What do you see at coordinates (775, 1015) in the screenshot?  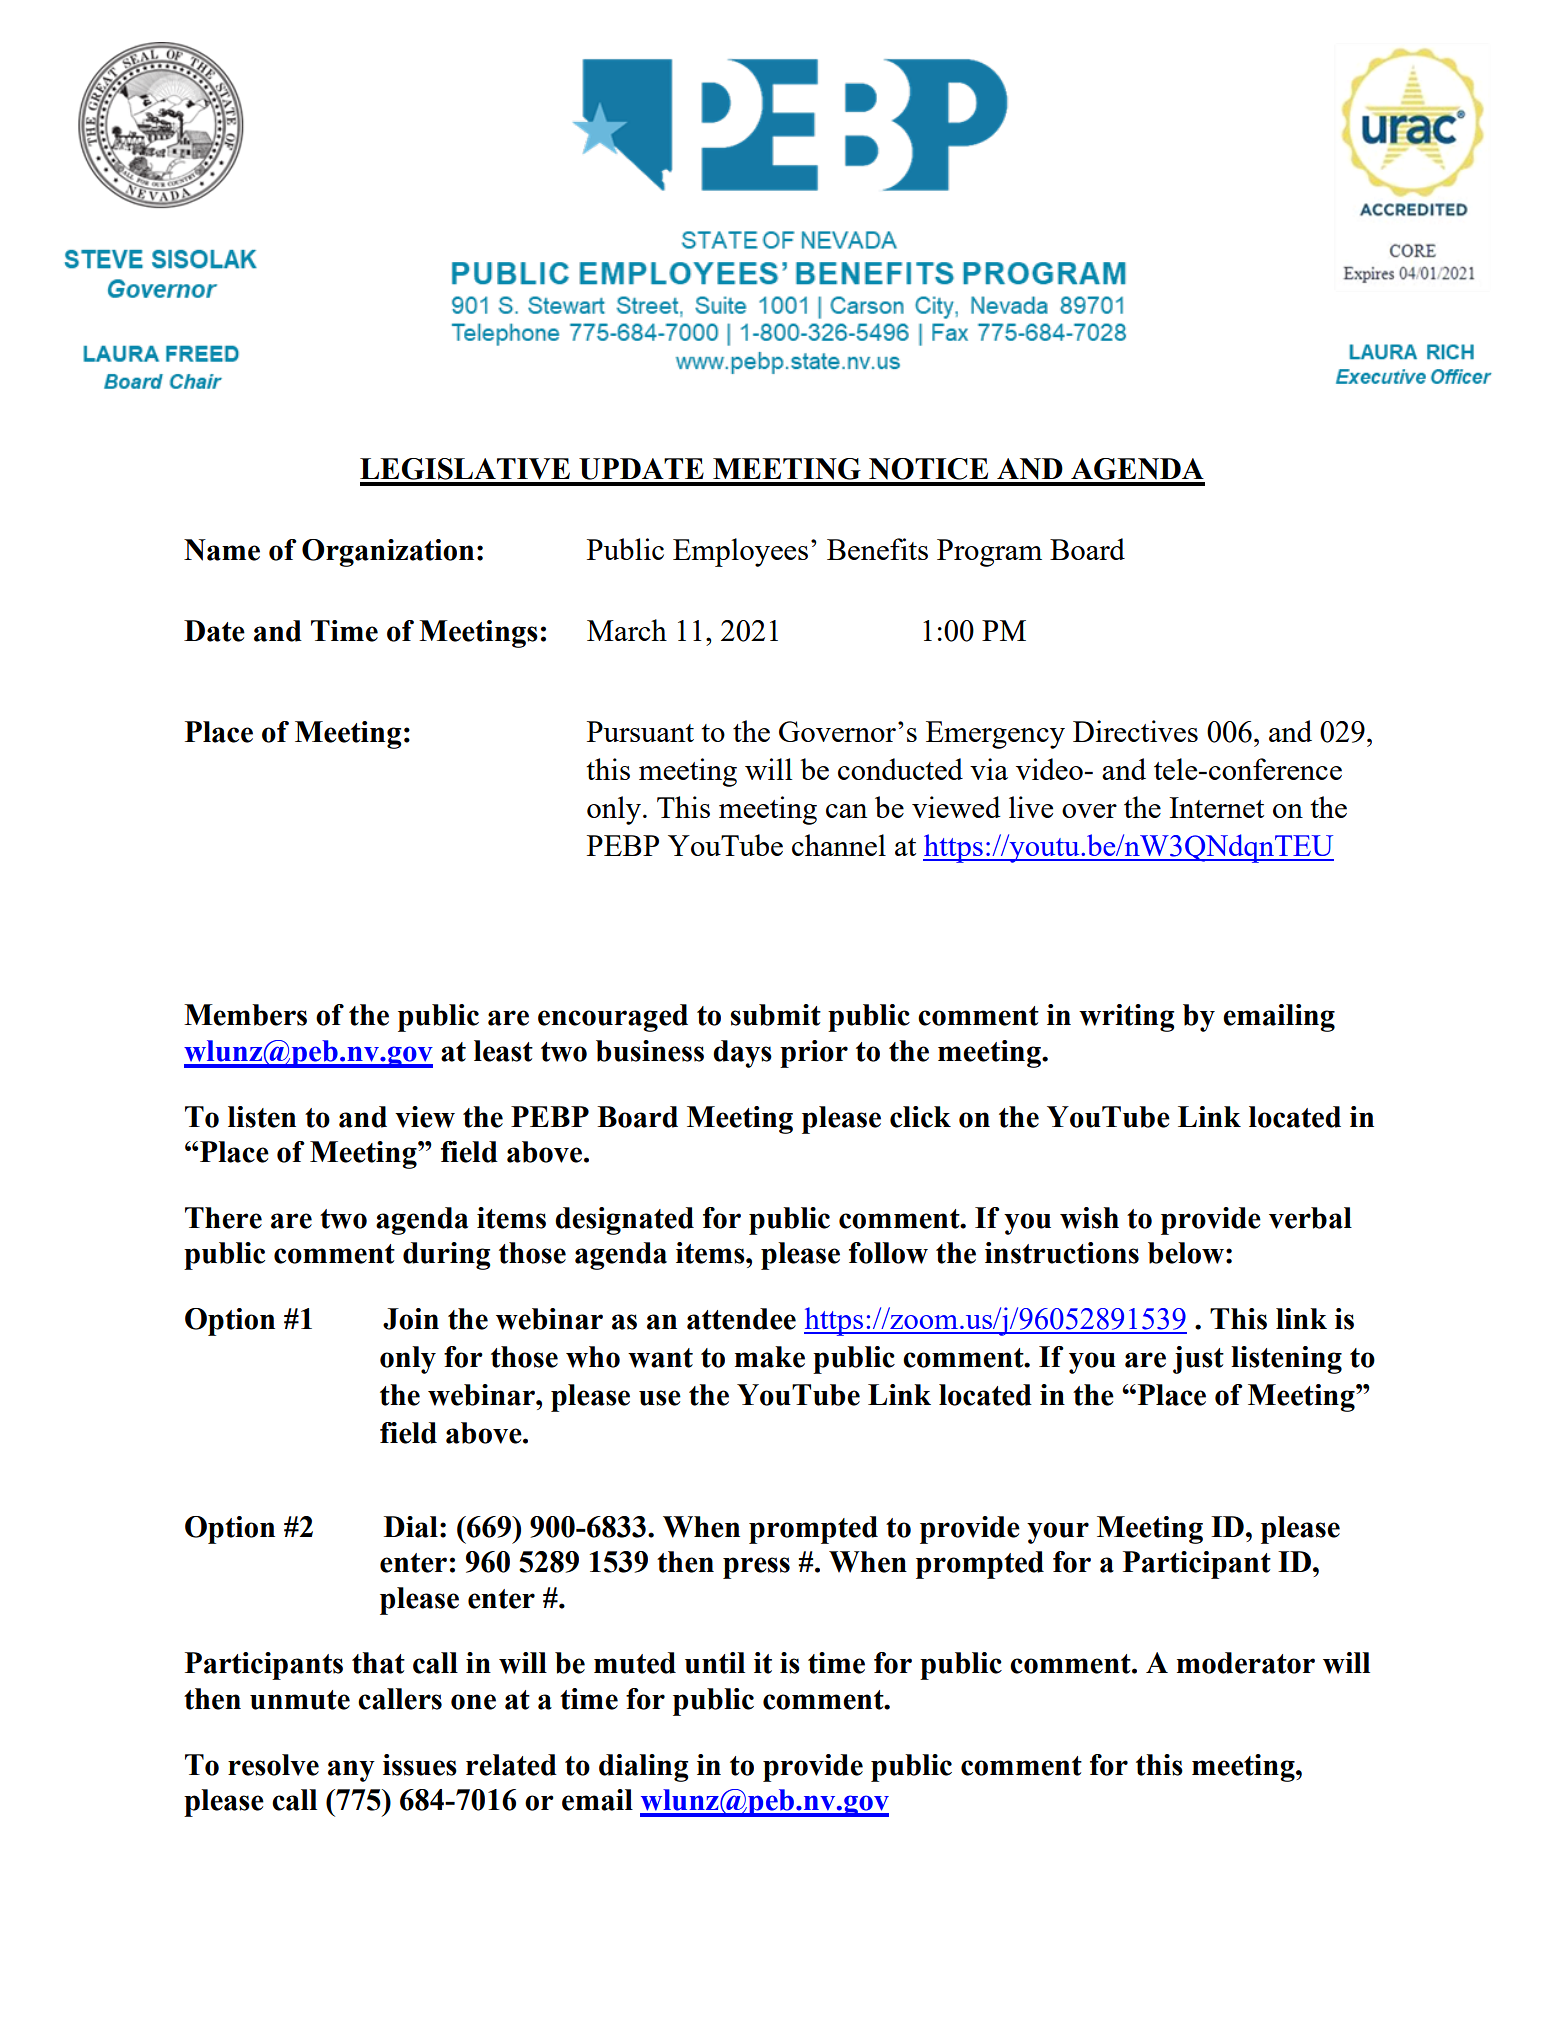 I see `submit` at bounding box center [775, 1015].
